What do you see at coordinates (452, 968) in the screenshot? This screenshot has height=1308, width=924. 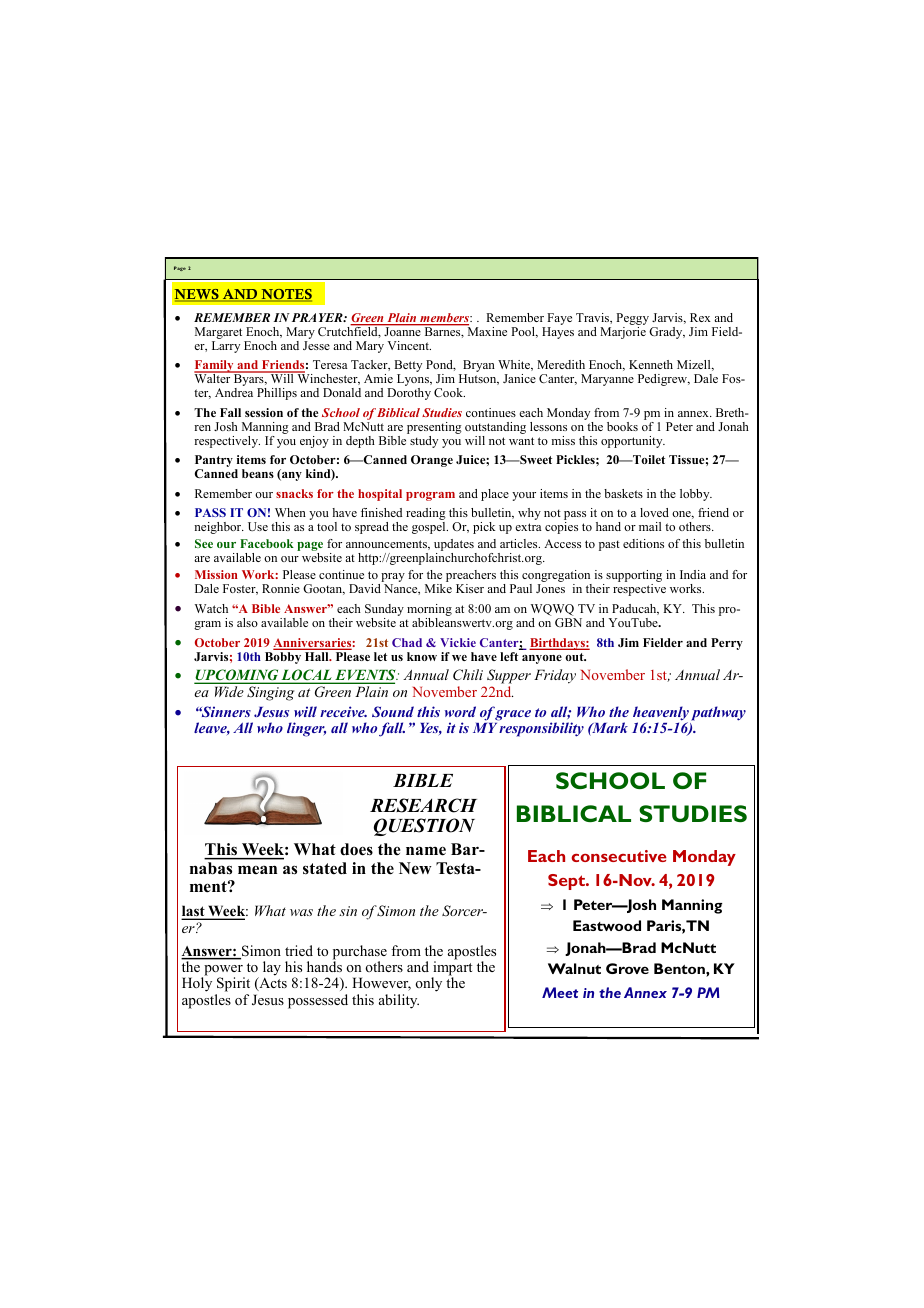 I see `impart` at bounding box center [452, 968].
